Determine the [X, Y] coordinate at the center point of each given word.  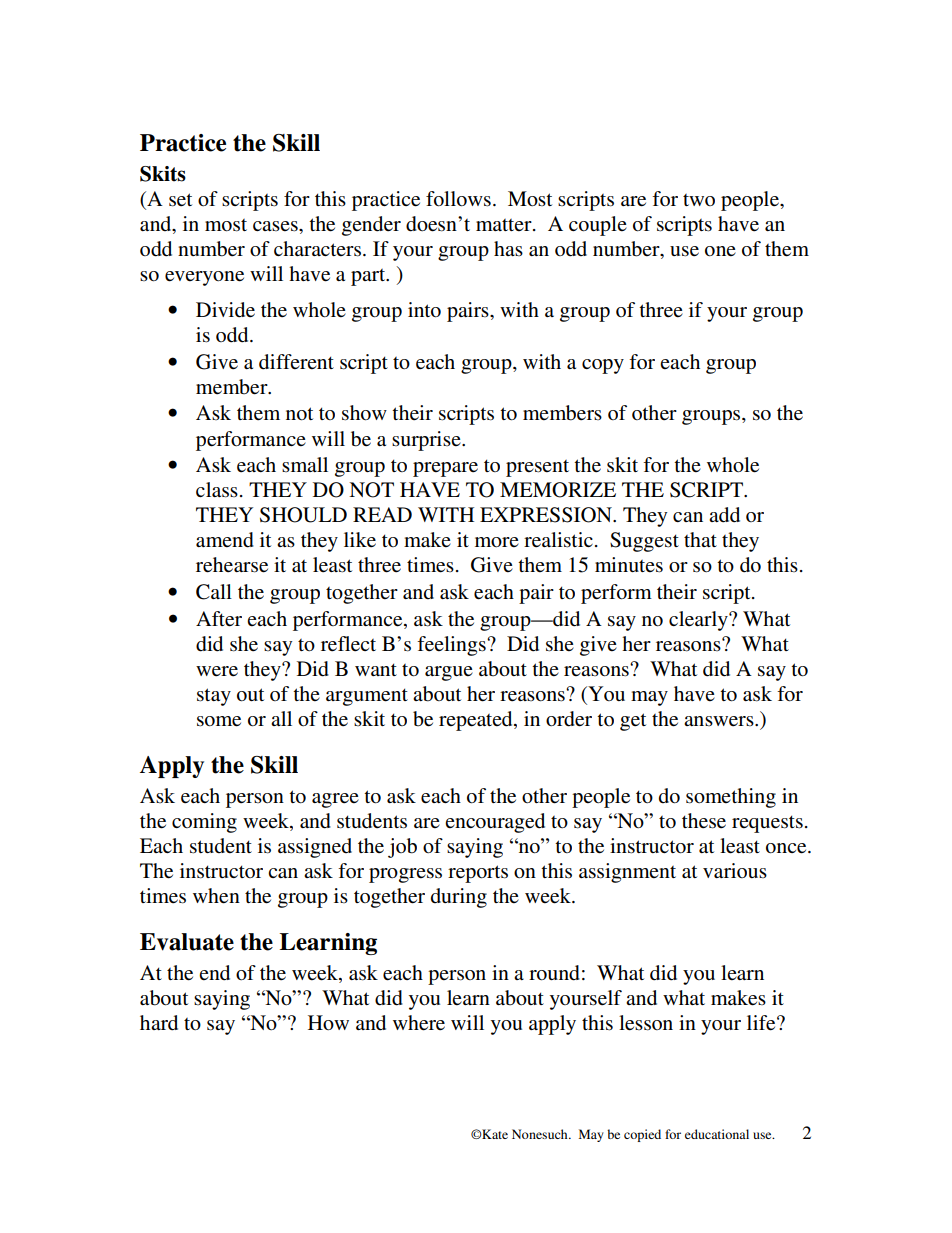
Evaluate [187, 942]
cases [276, 226]
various [735, 870]
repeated [477, 721]
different [296, 362]
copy [603, 366]
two [699, 200]
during [459, 898]
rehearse [232, 565]
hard [159, 1023]
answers [720, 721]
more [497, 542]
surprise [427, 441]
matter [505, 225]
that [700, 539]
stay [214, 697]
